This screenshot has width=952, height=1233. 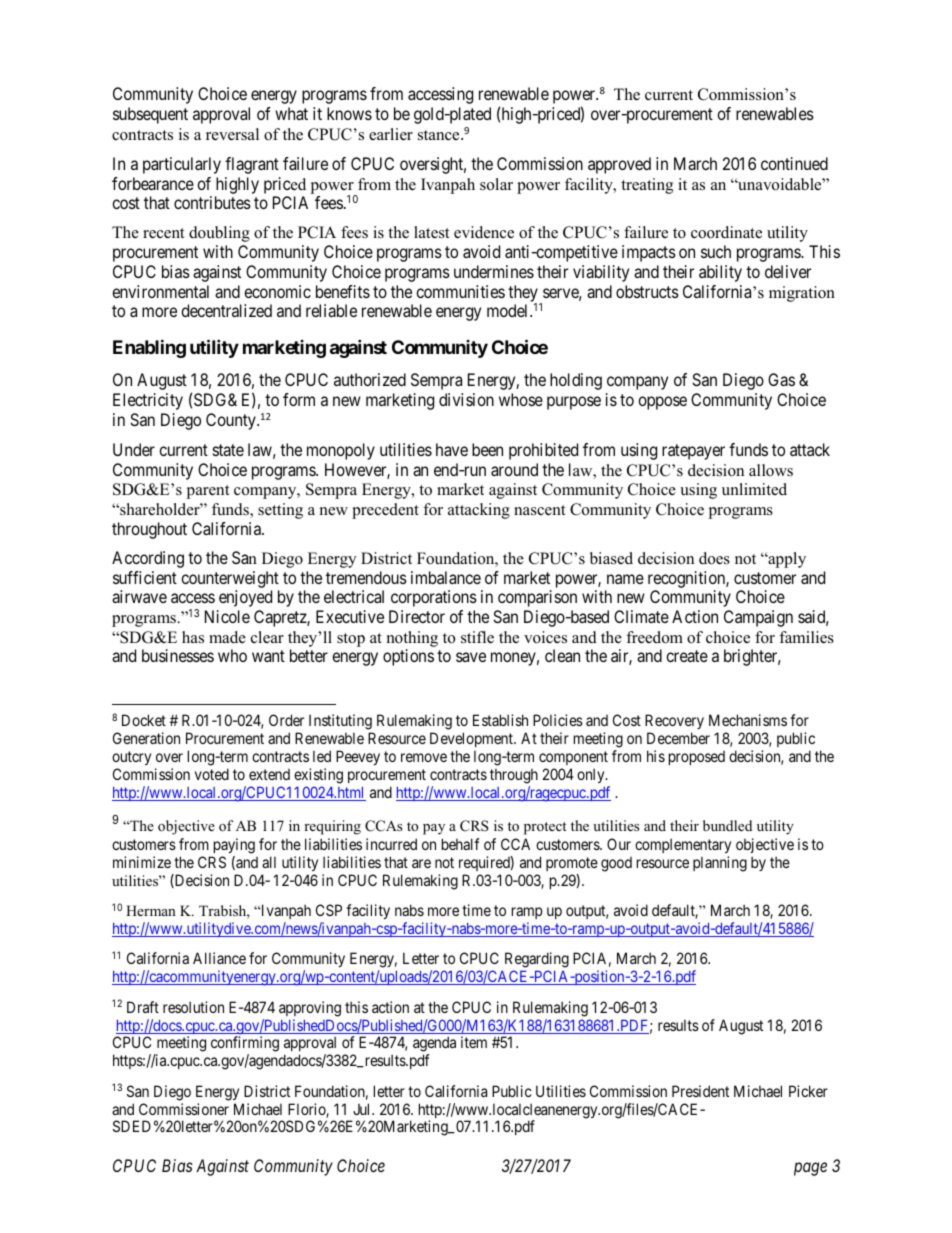 I want to click on Jul, so click(x=363, y=1109).
